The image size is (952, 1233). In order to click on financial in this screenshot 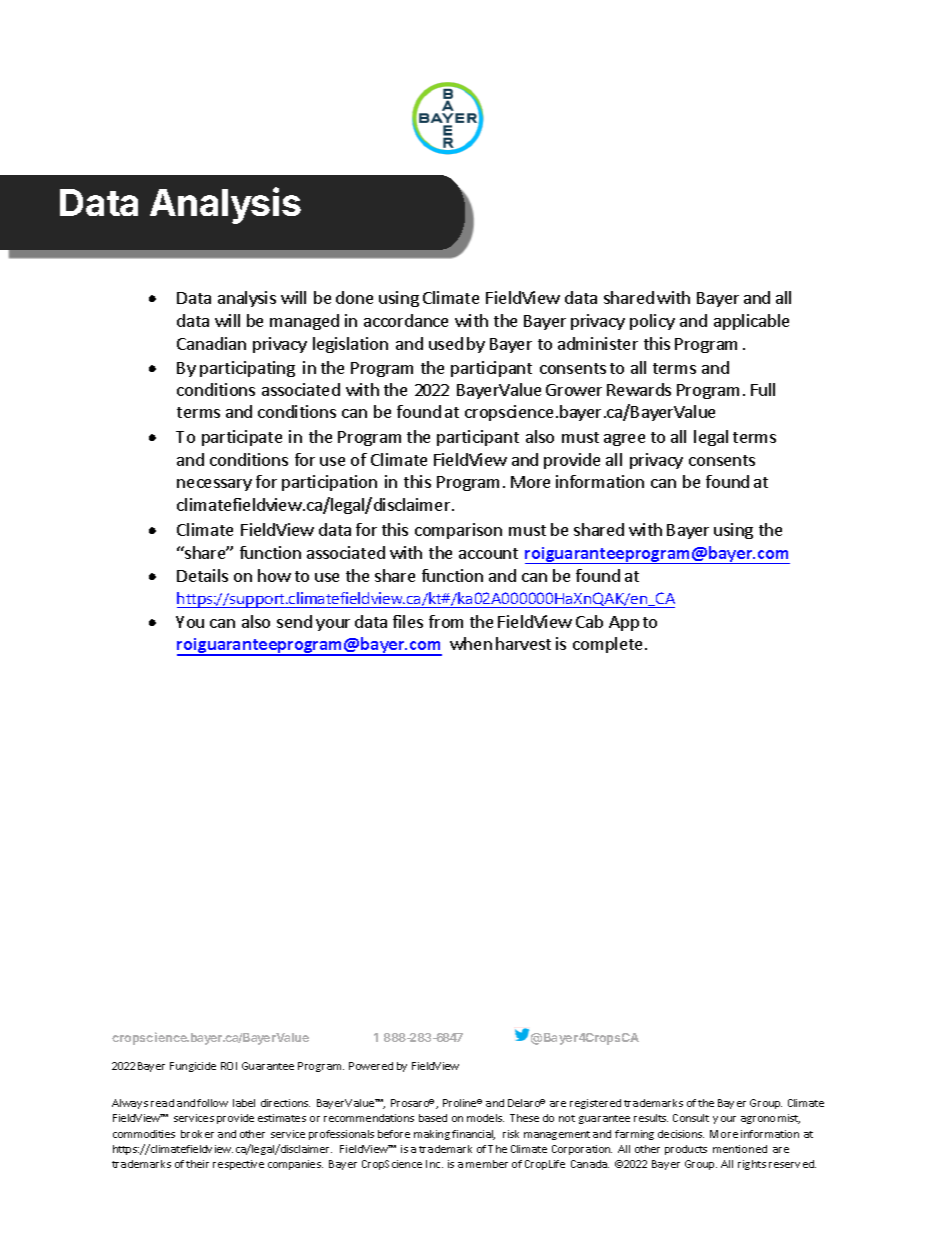, I will do `click(473, 1135)`.
